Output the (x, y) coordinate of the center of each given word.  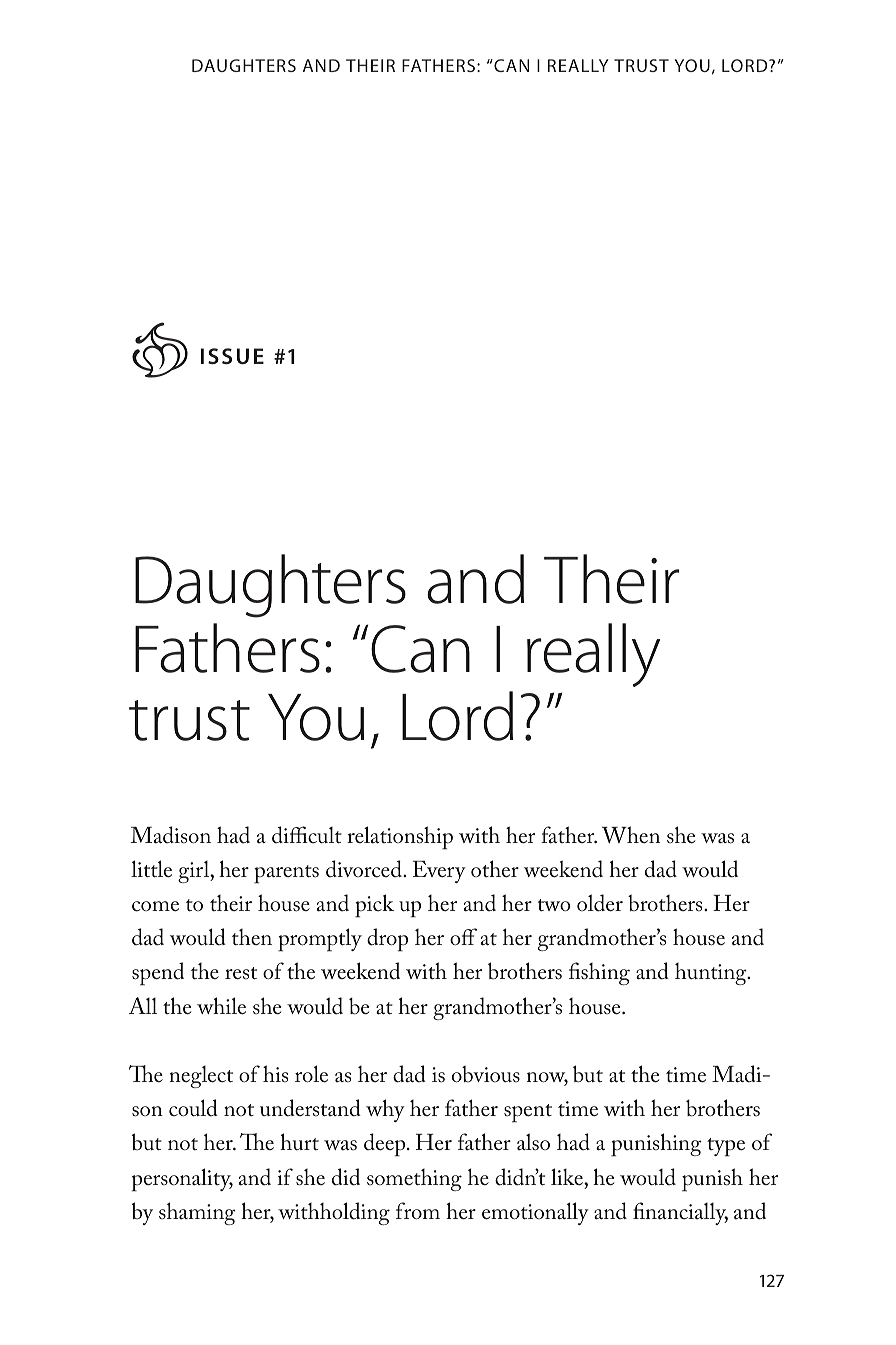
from (418, 1211)
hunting (712, 974)
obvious (486, 1074)
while (221, 1006)
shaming (197, 1213)
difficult (307, 835)
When (631, 834)
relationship (400, 838)
